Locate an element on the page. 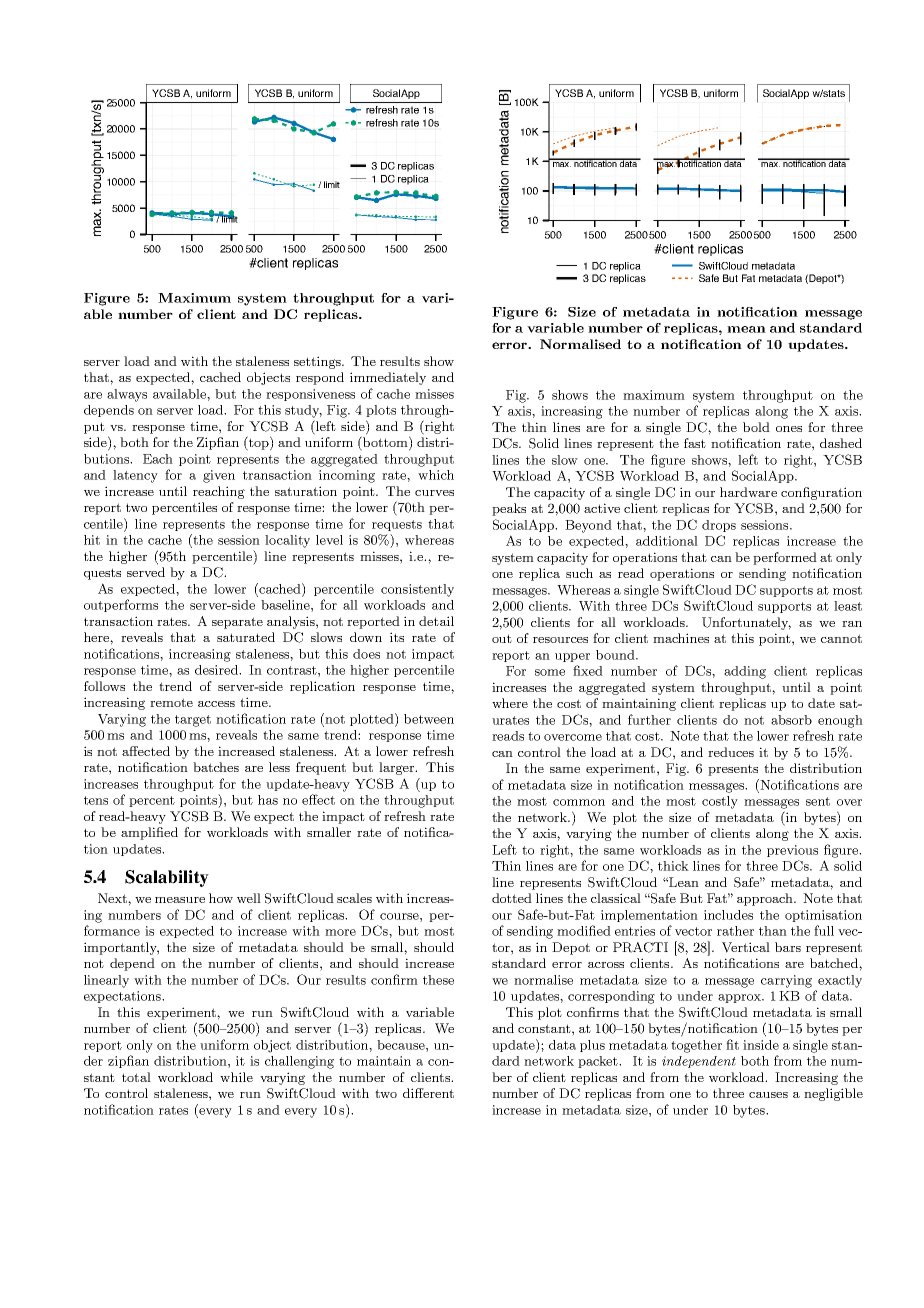  target is located at coordinates (193, 721).
